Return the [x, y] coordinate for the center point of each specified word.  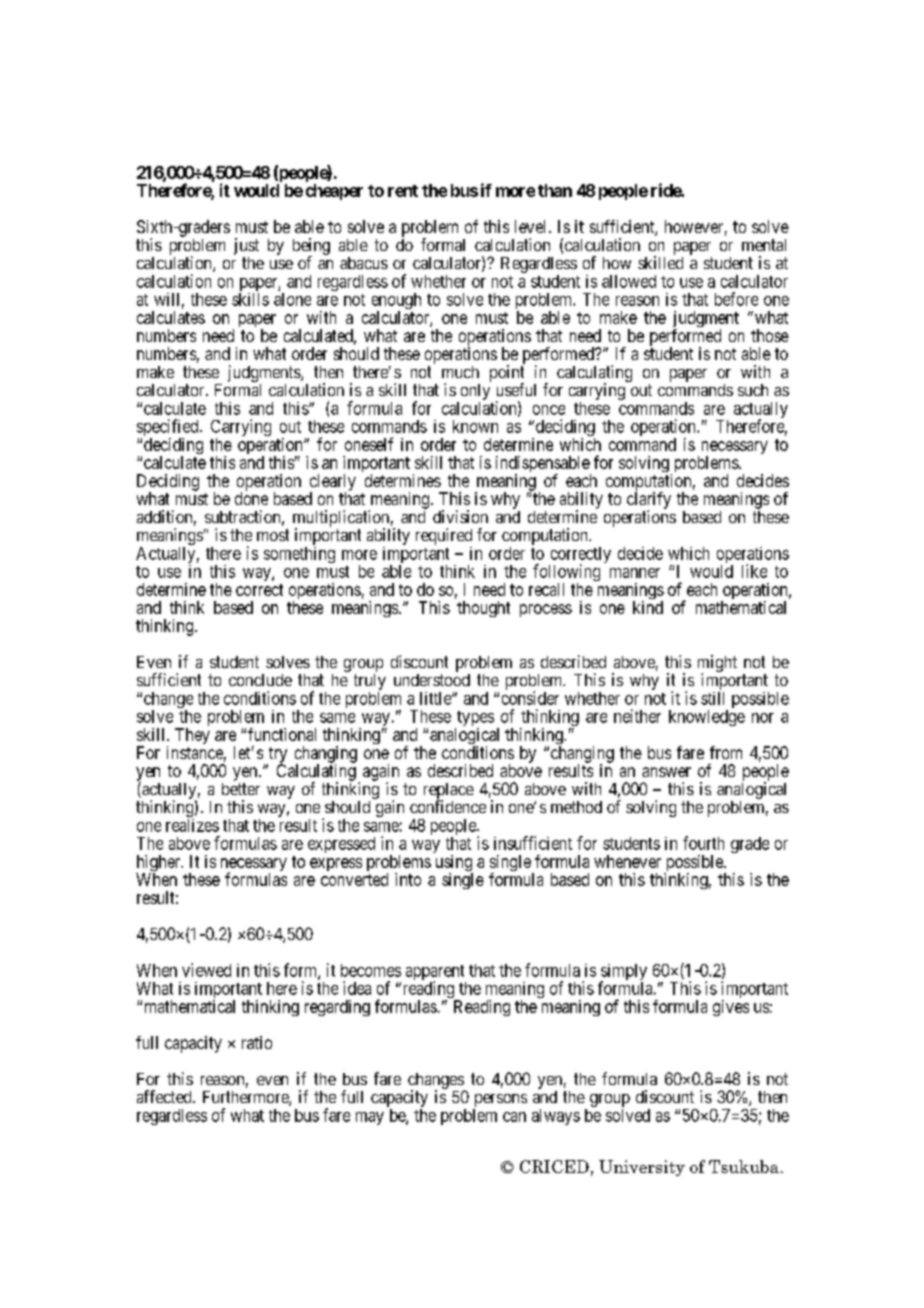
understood [432, 680]
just [246, 248]
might [717, 664]
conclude [260, 680]
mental [764, 245]
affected [165, 1096]
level [530, 226]
